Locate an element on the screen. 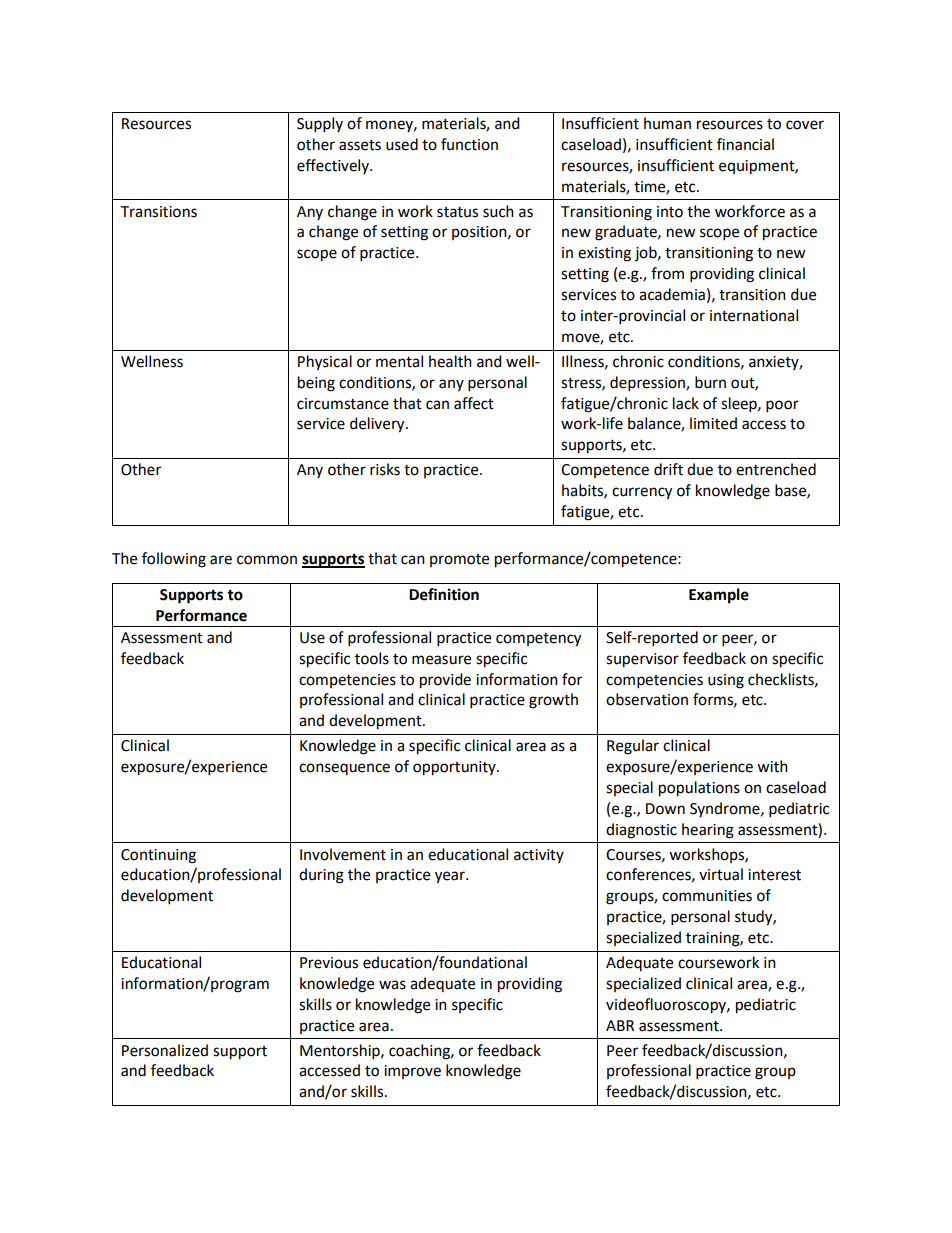 Image resolution: width=952 pixels, height=1233 pixels. opportunity is located at coordinates (455, 768).
